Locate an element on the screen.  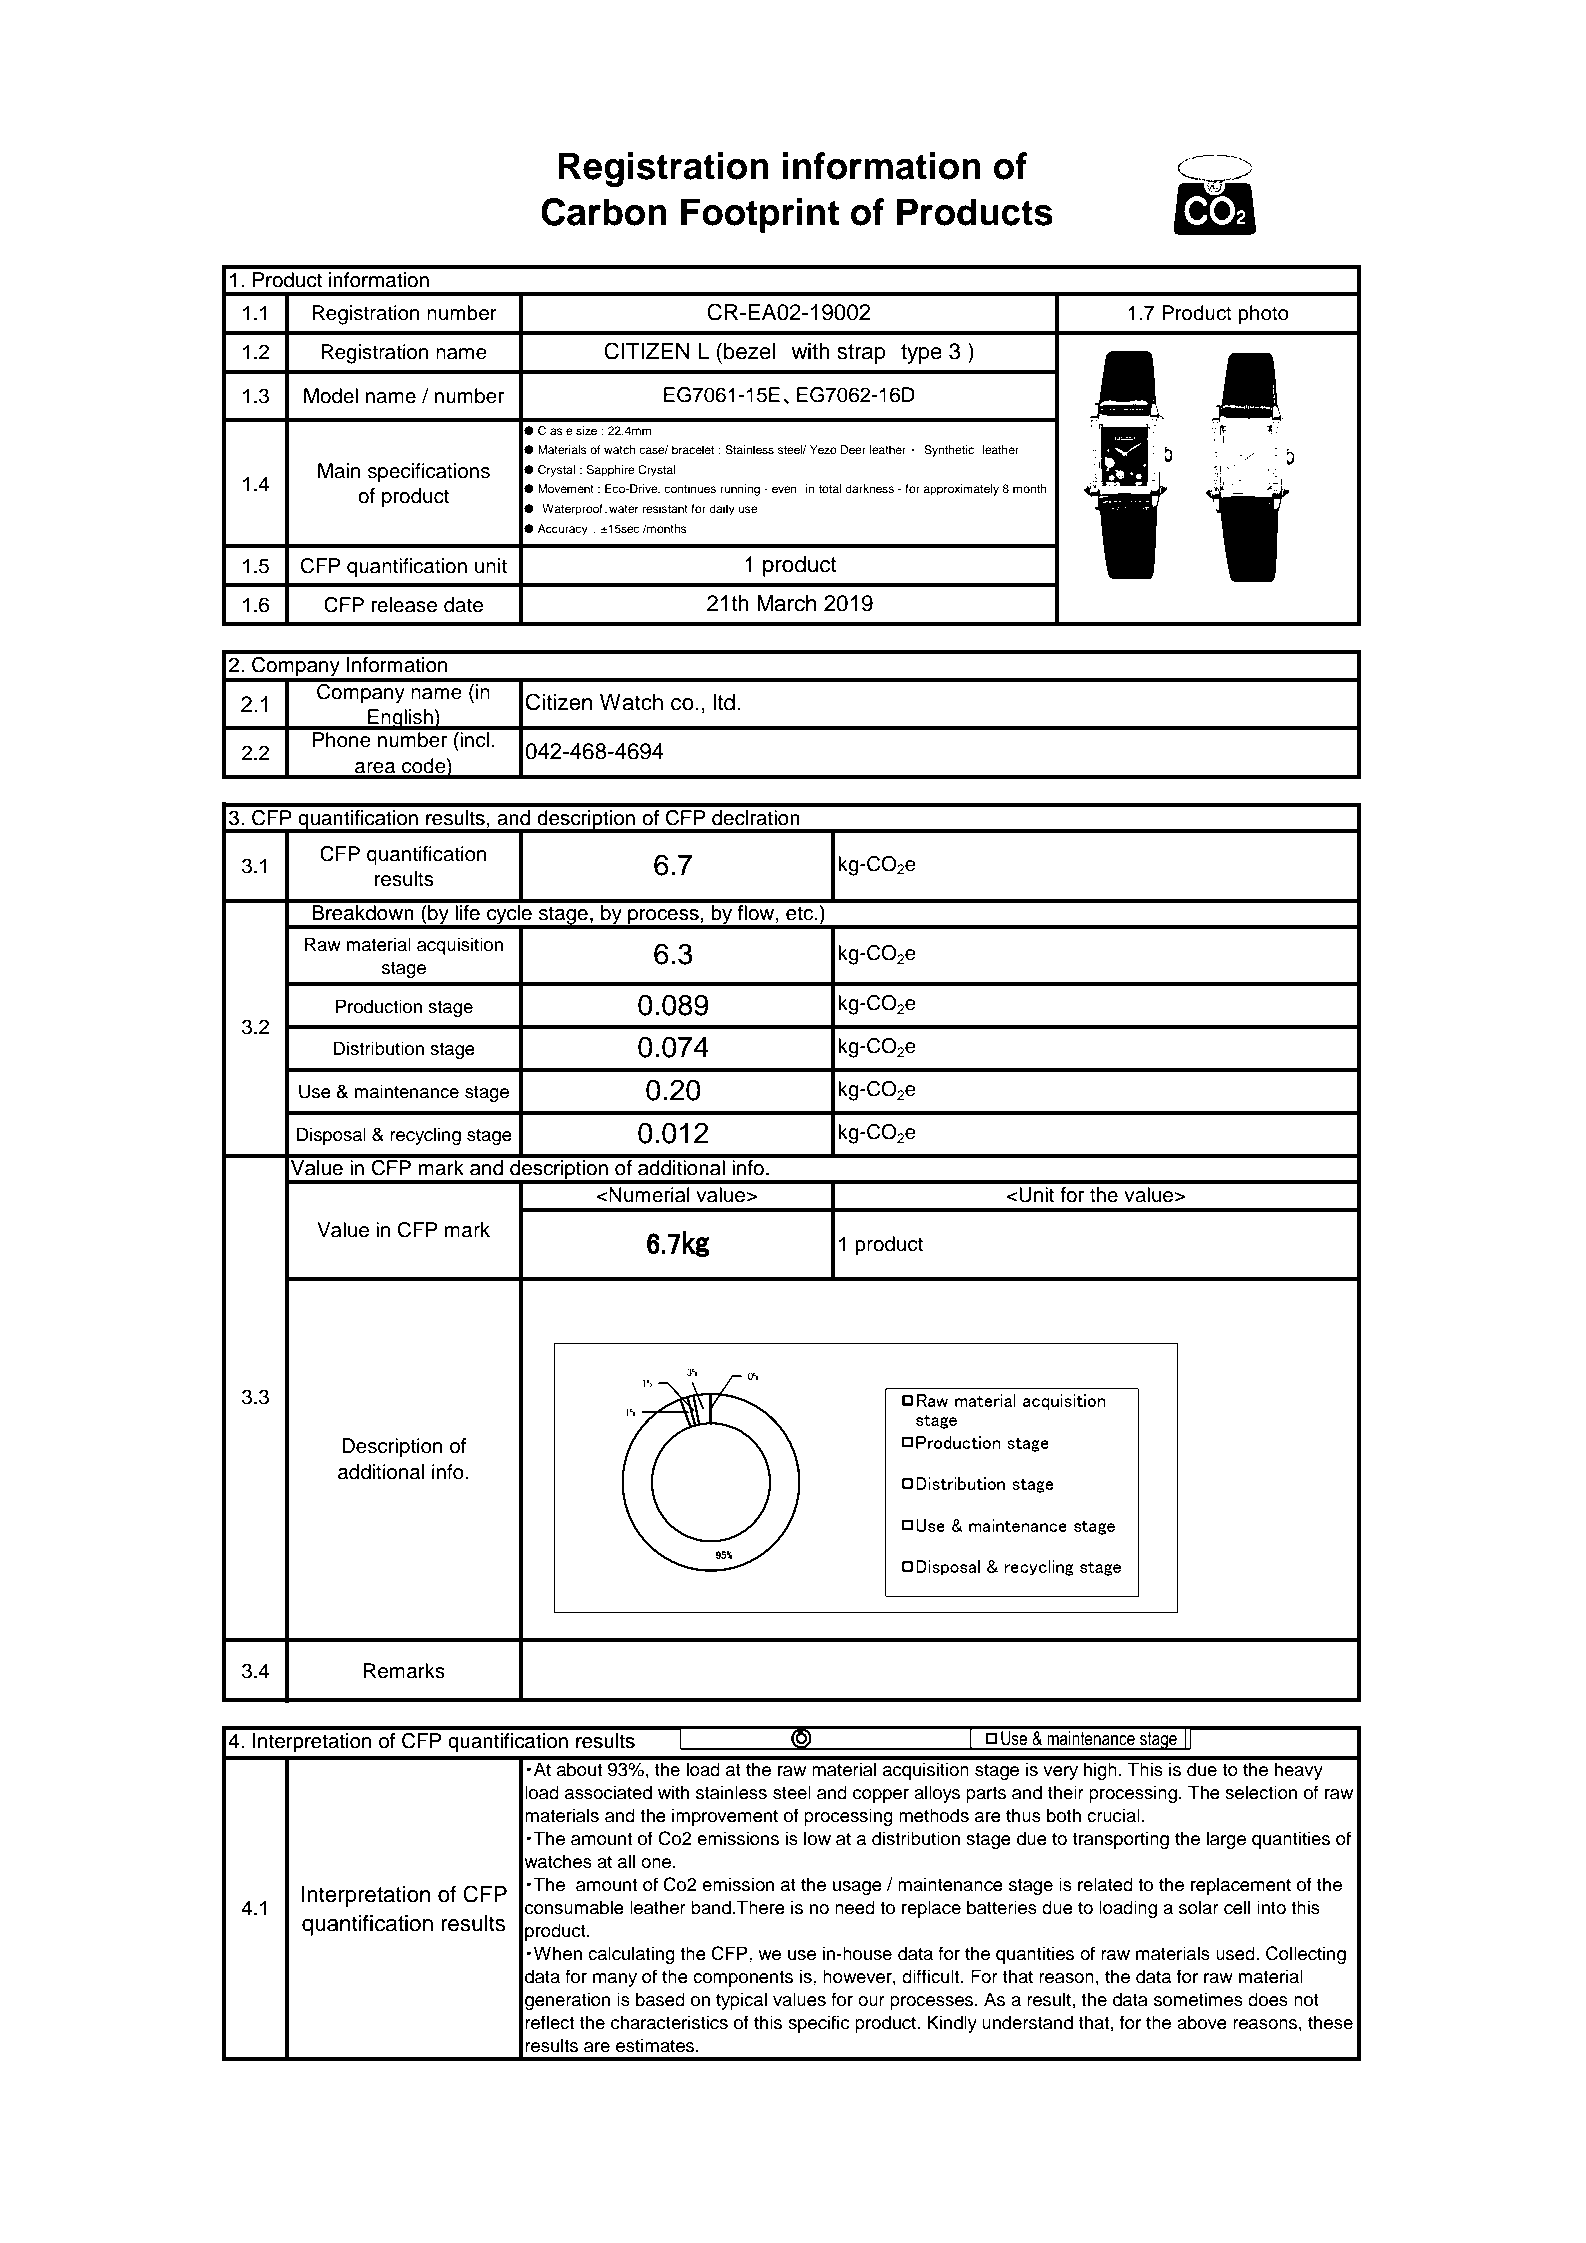
associated is located at coordinates (608, 1792).
